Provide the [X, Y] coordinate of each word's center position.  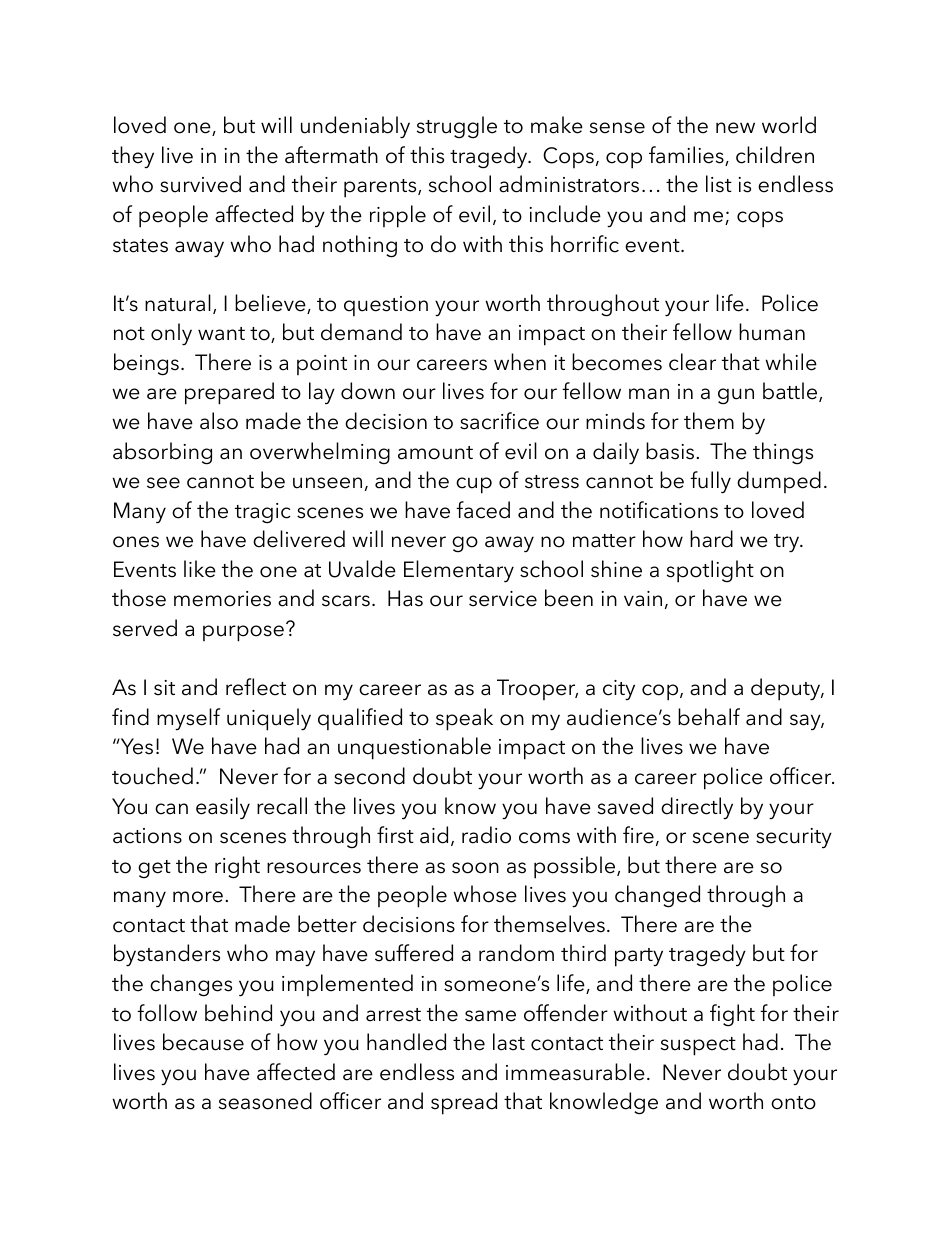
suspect [698, 1046]
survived [200, 184]
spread [464, 1103]
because [203, 1042]
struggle [457, 127]
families [687, 156]
